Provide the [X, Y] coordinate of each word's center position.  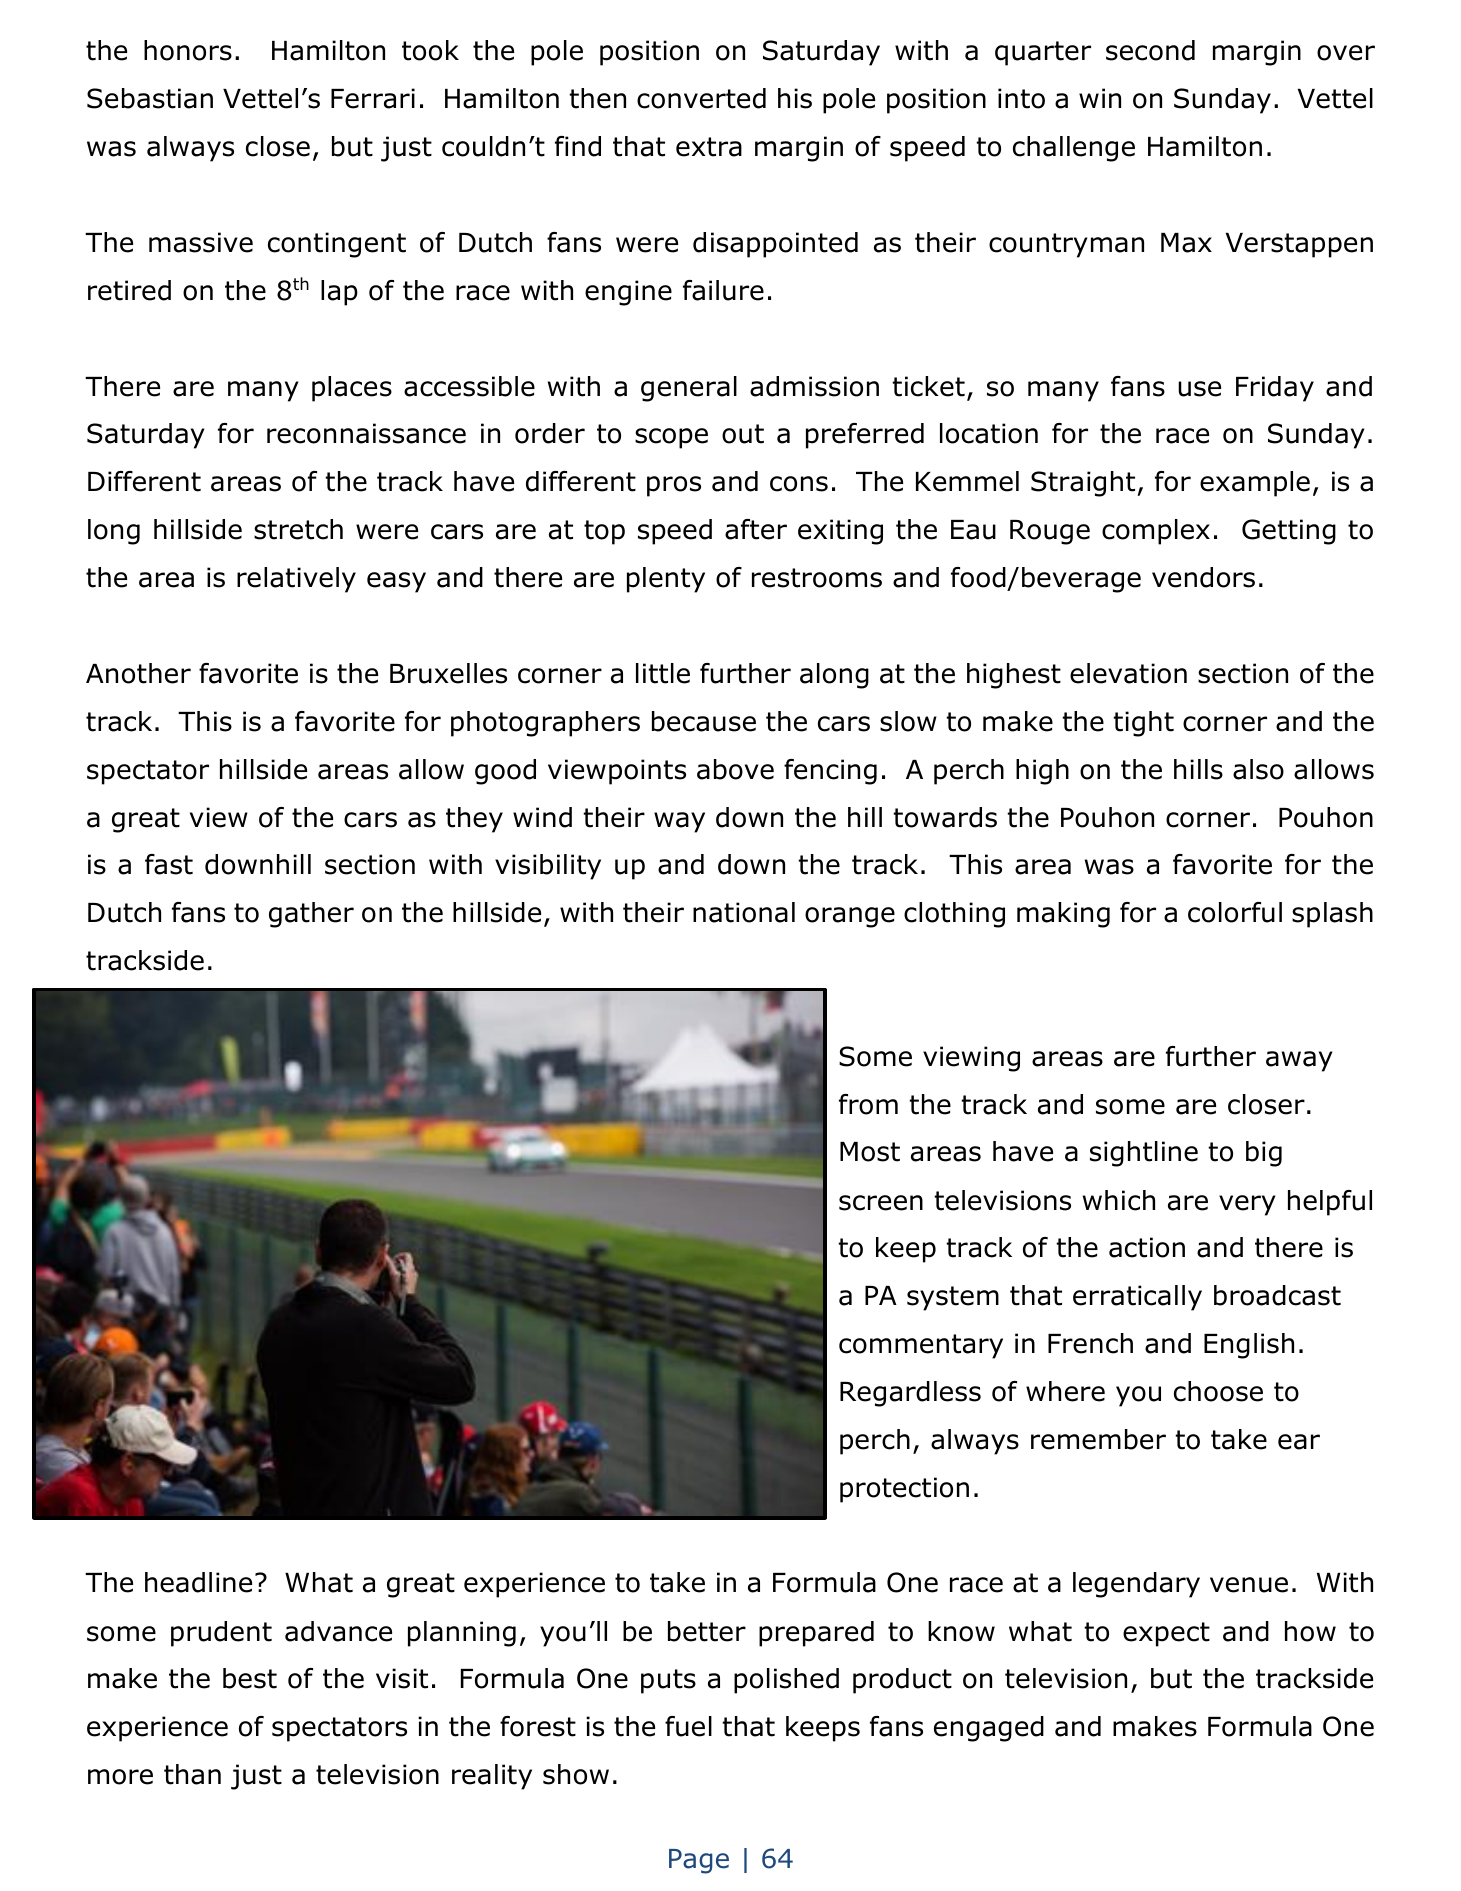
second [1150, 50]
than [192, 1774]
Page [699, 1861]
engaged [989, 1729]
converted [701, 98]
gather [311, 915]
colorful [1235, 912]
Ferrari [373, 98]
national [744, 912]
